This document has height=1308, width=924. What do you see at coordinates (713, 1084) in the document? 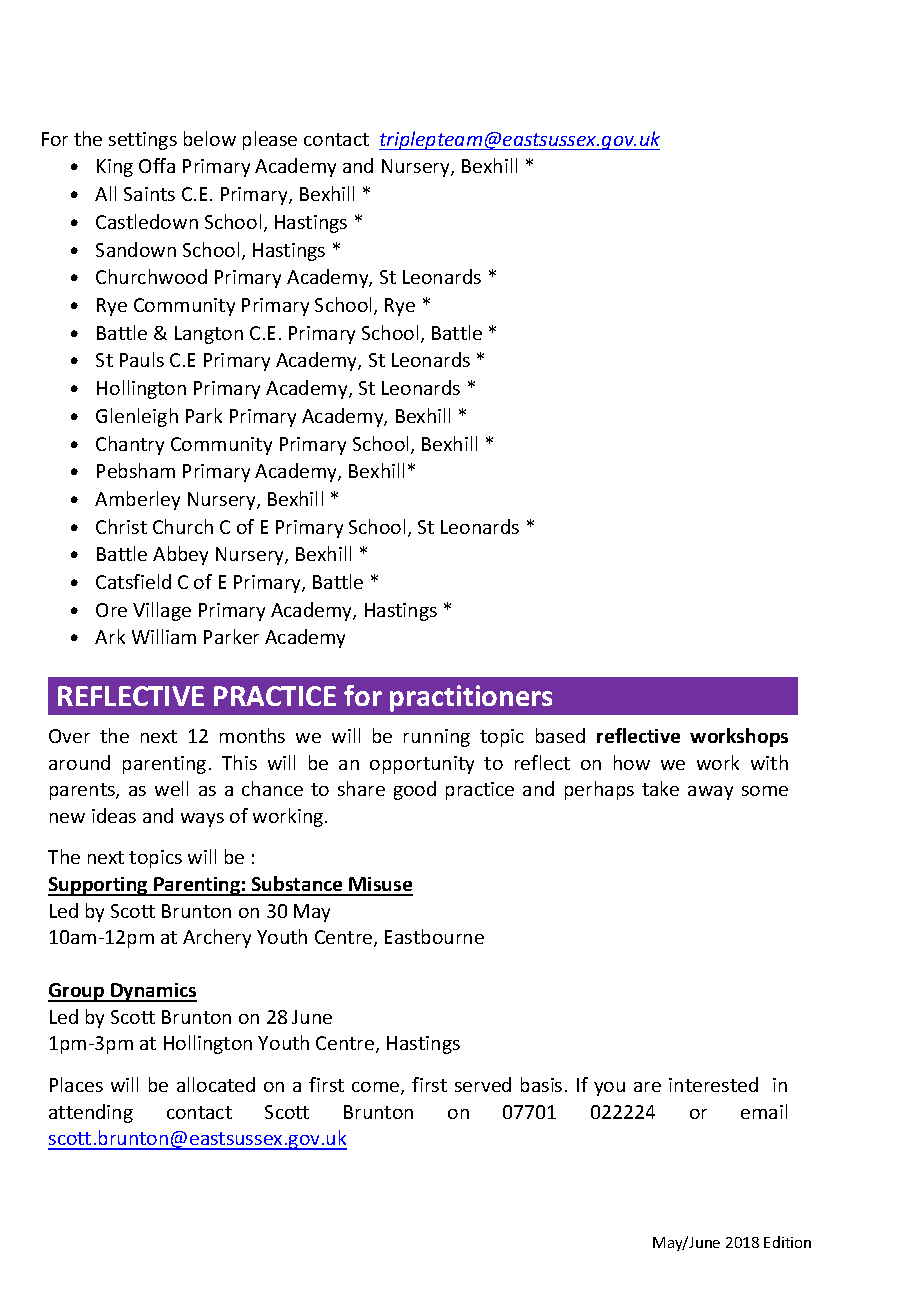
I see `interested` at bounding box center [713, 1084].
